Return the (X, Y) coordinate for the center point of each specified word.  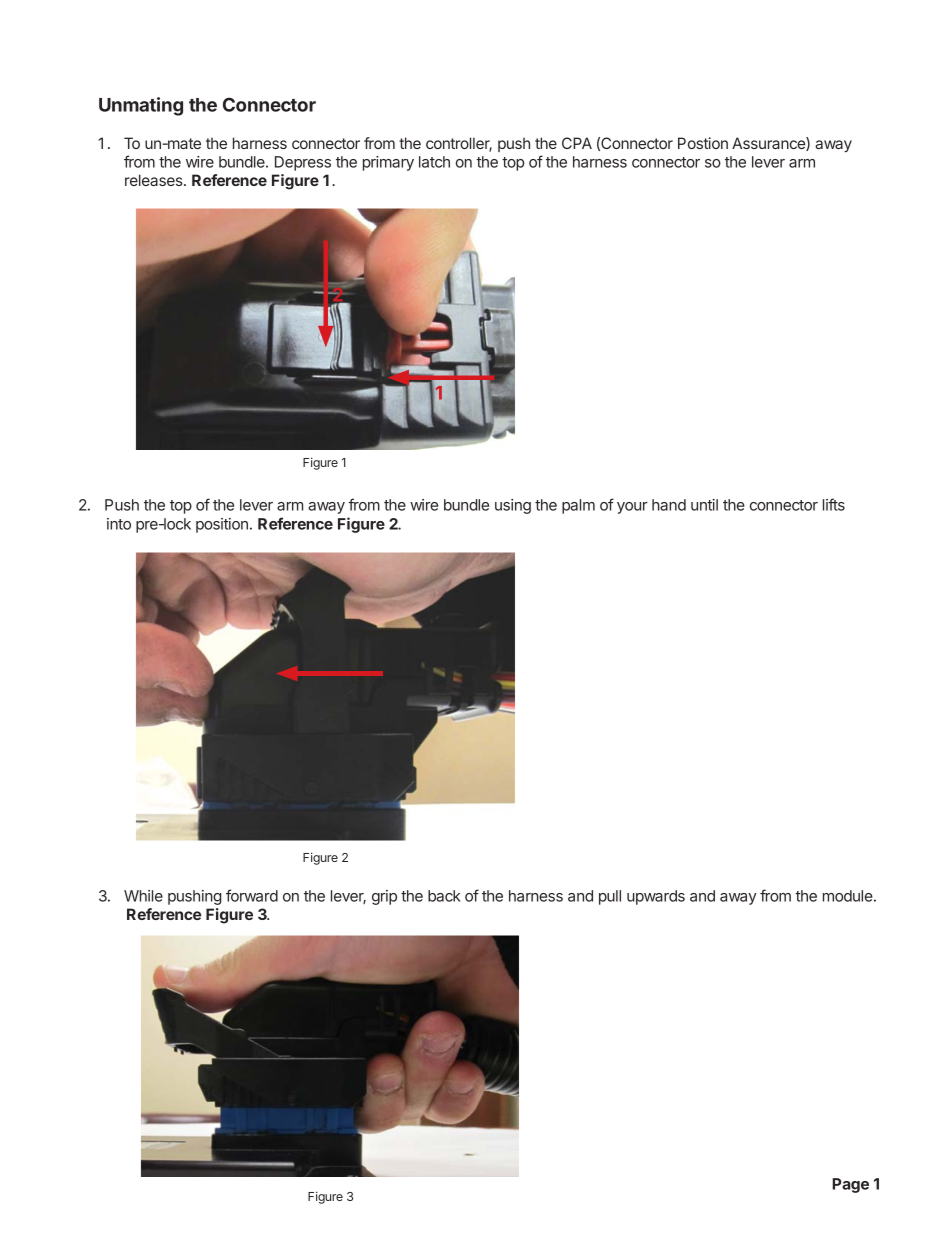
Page (850, 1185)
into (119, 524)
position (222, 525)
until (704, 505)
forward (252, 895)
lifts (834, 504)
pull (610, 897)
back (444, 896)
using (513, 506)
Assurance (769, 144)
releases (155, 180)
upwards (656, 897)
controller (459, 144)
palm (578, 506)
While (143, 896)
